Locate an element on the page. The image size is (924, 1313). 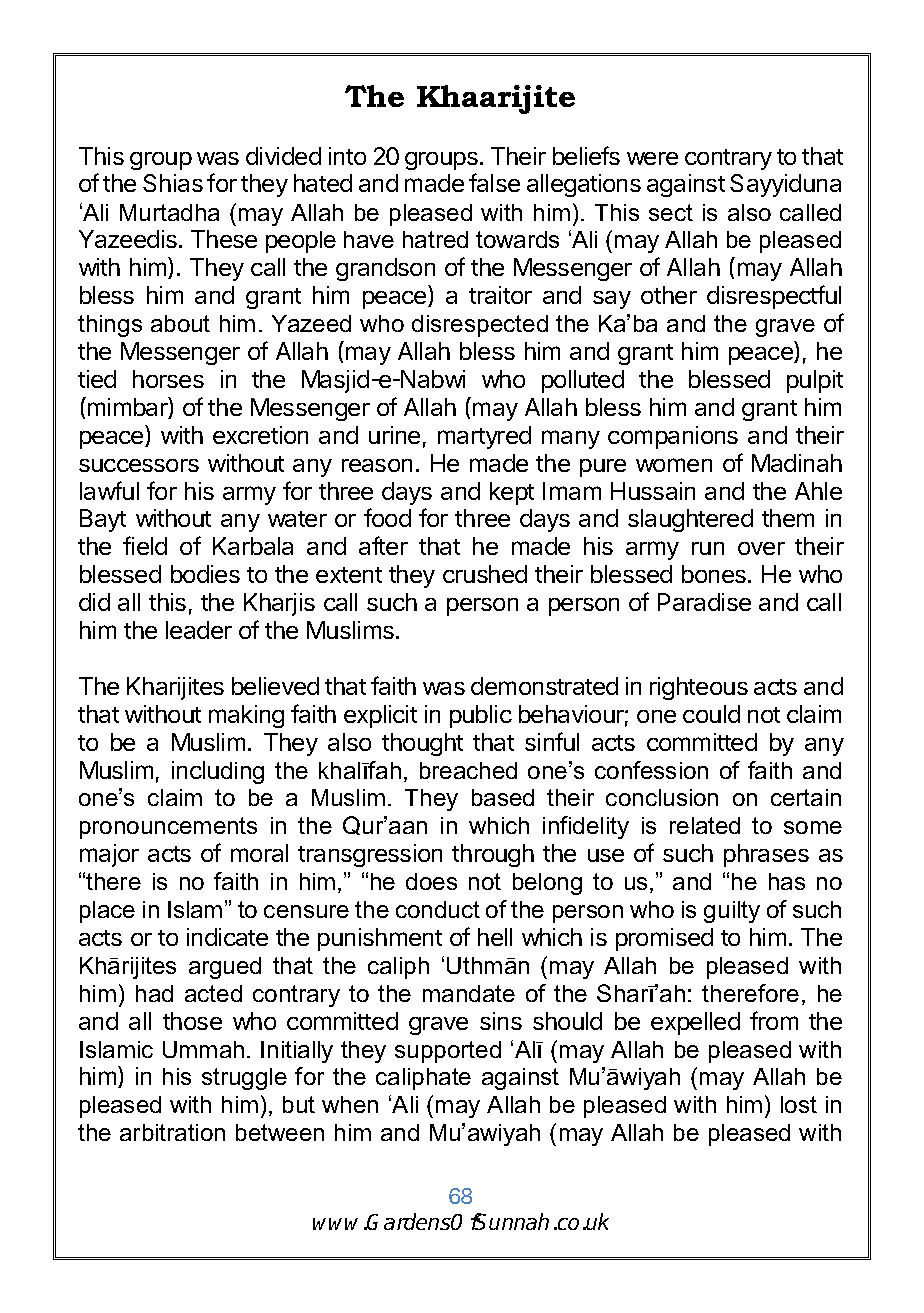
disrespected is located at coordinates (480, 326).
